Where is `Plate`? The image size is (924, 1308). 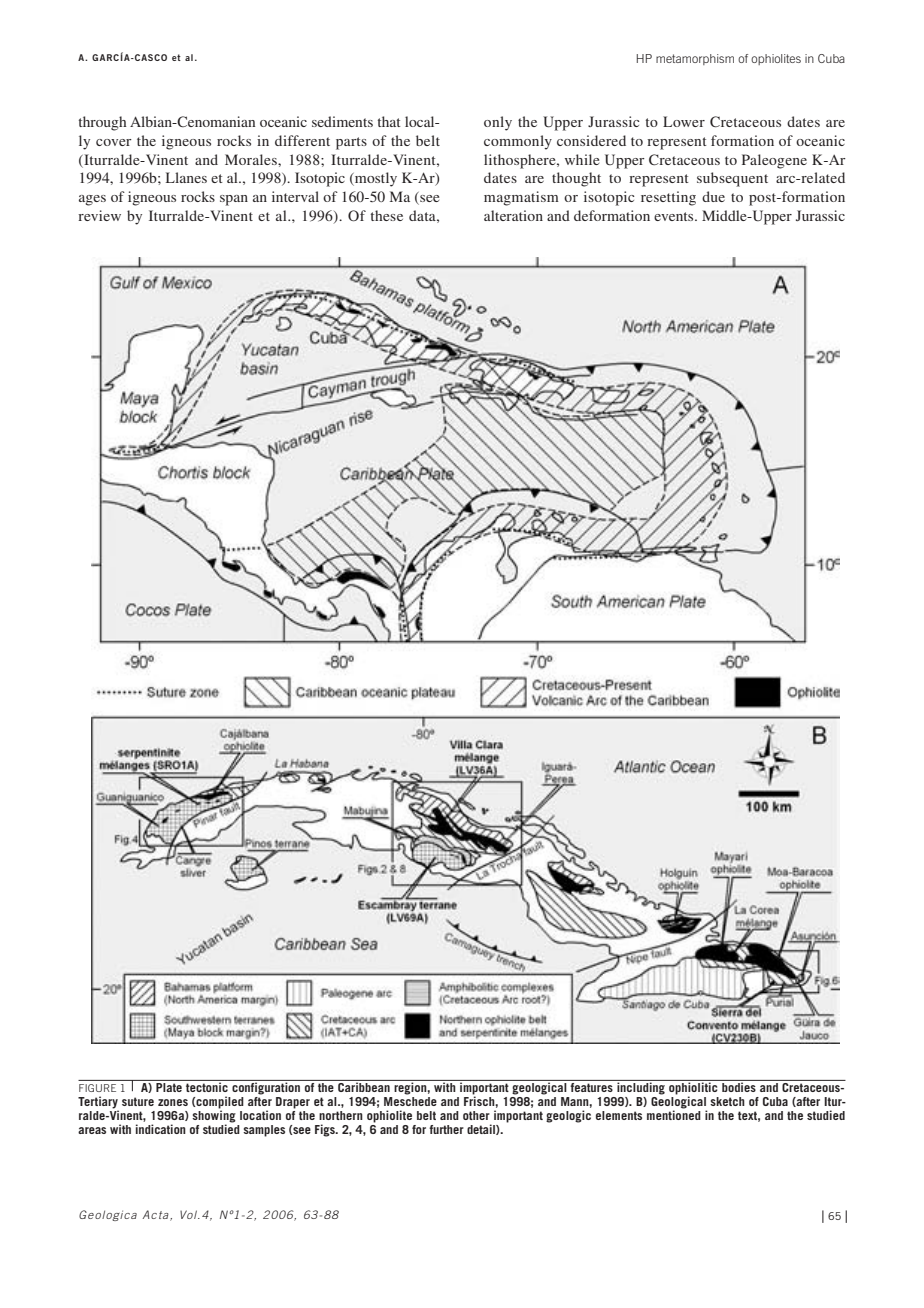 Plate is located at coordinates (169, 1087).
